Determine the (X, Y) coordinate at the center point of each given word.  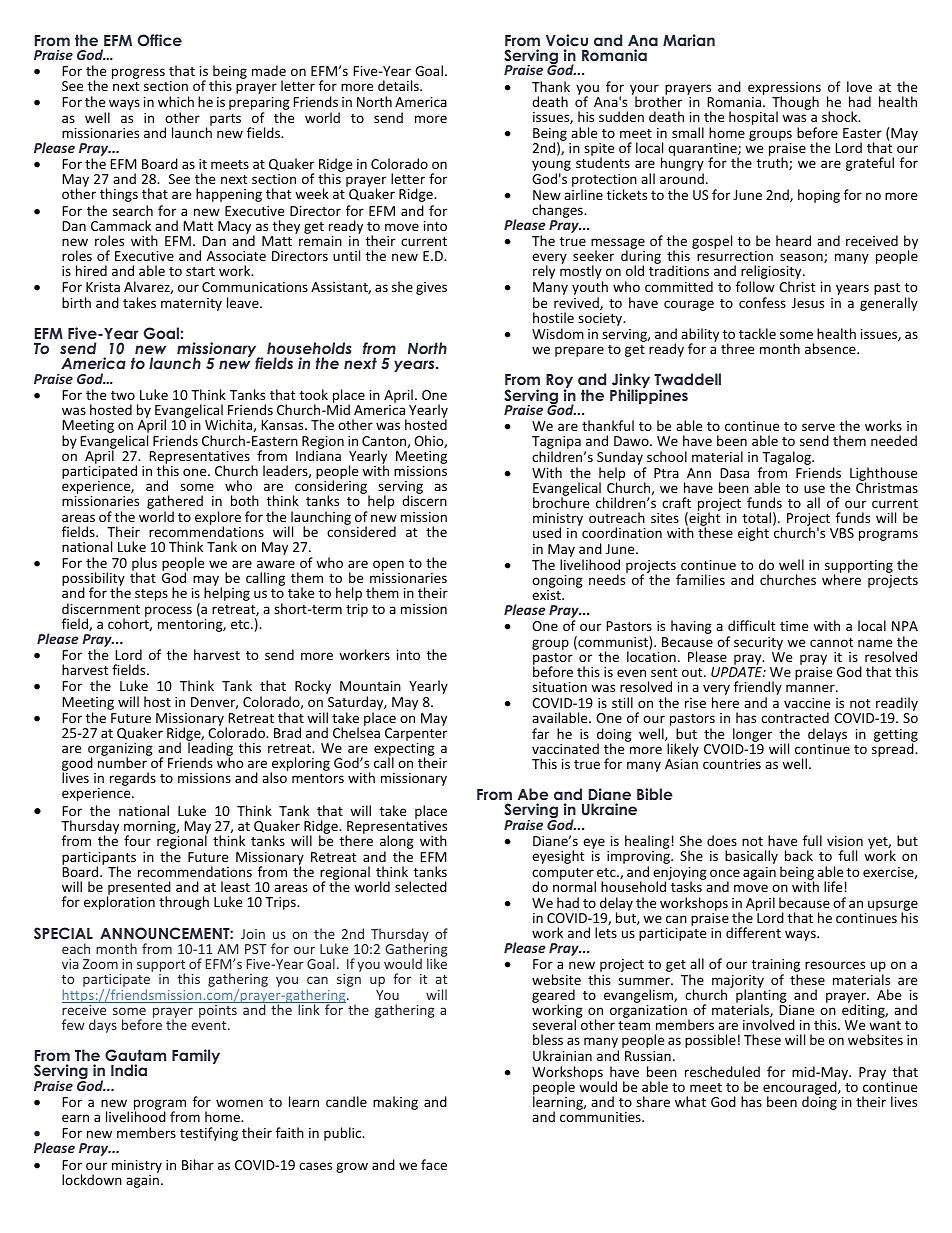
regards (133, 779)
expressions (784, 89)
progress (138, 73)
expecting (404, 751)
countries (732, 764)
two (123, 395)
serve (818, 427)
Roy (559, 382)
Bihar (198, 1164)
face (434, 1164)
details (399, 85)
